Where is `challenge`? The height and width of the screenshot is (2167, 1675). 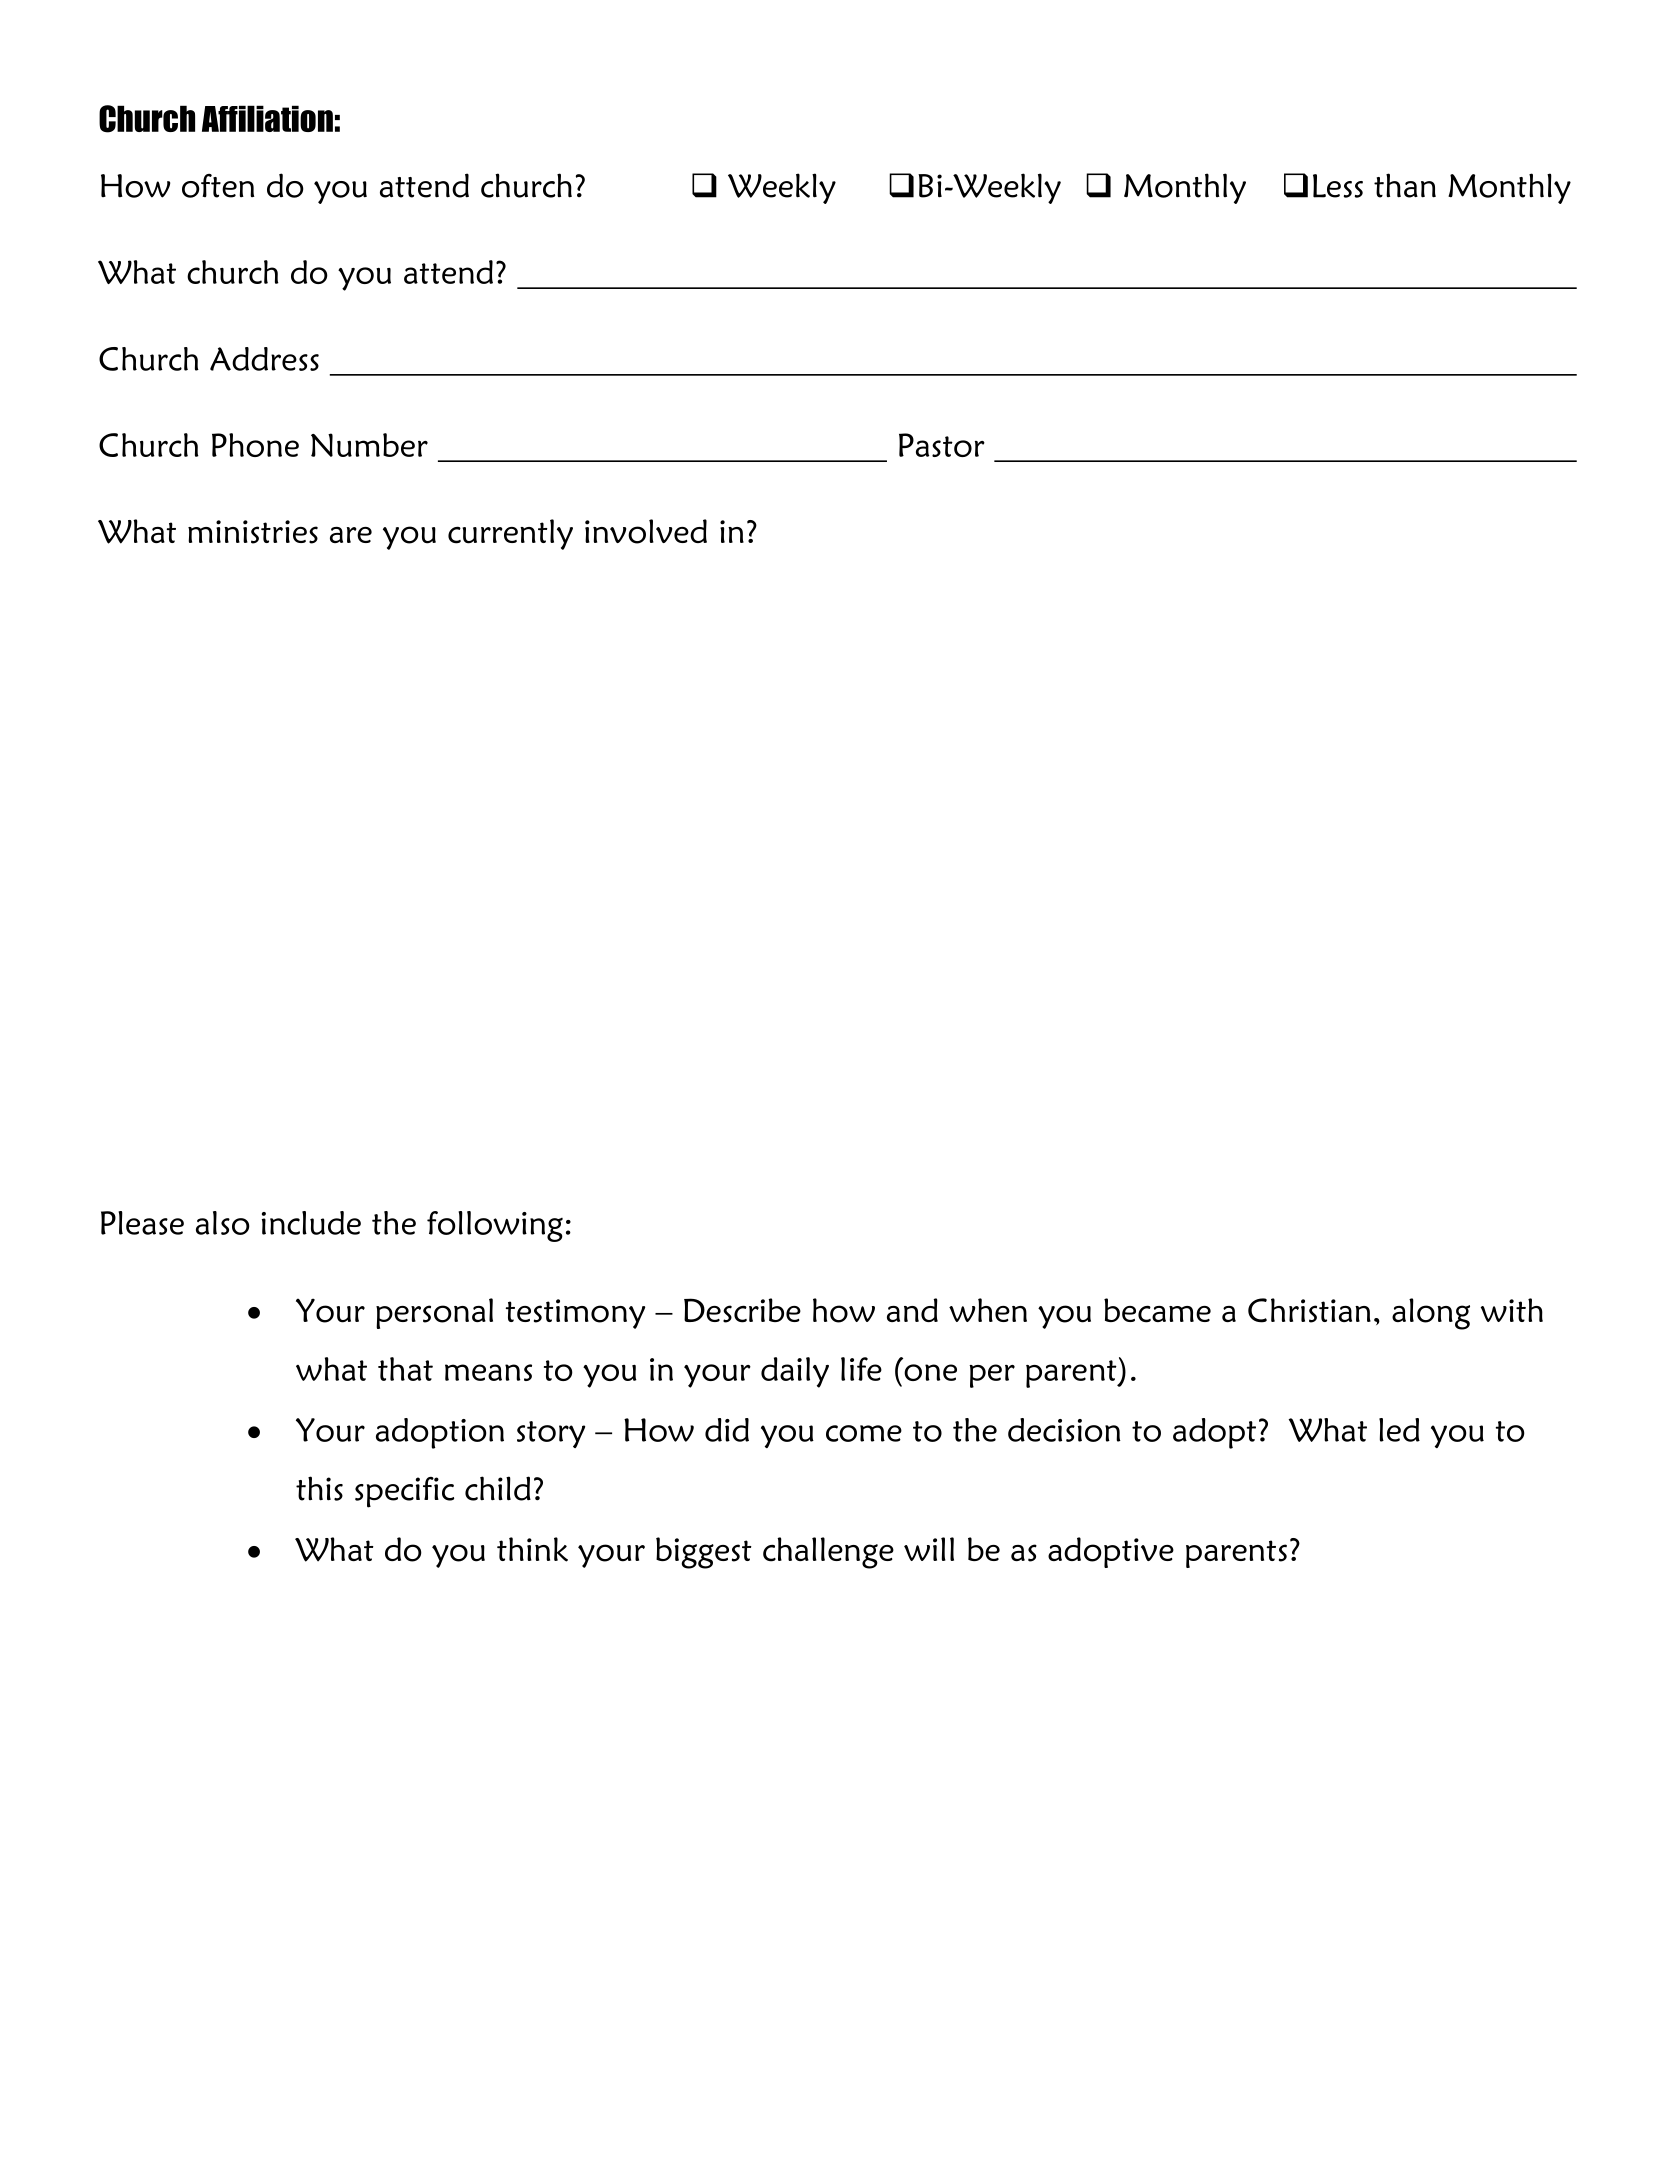
challenge is located at coordinates (828, 1553).
